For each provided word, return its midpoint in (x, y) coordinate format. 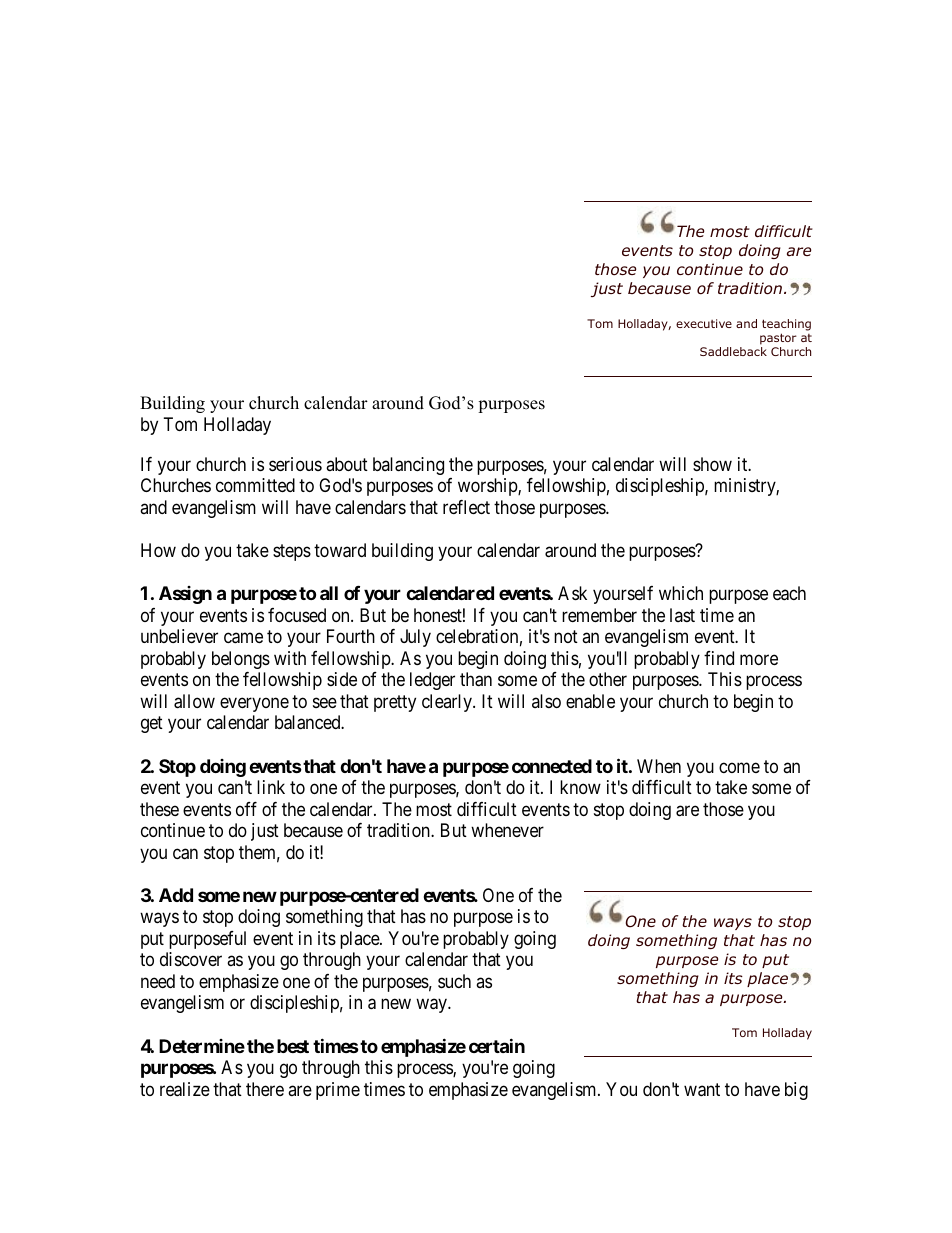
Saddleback (733, 351)
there (265, 1089)
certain (497, 1045)
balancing (408, 466)
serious (295, 464)
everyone (254, 704)
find (719, 658)
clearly (448, 703)
